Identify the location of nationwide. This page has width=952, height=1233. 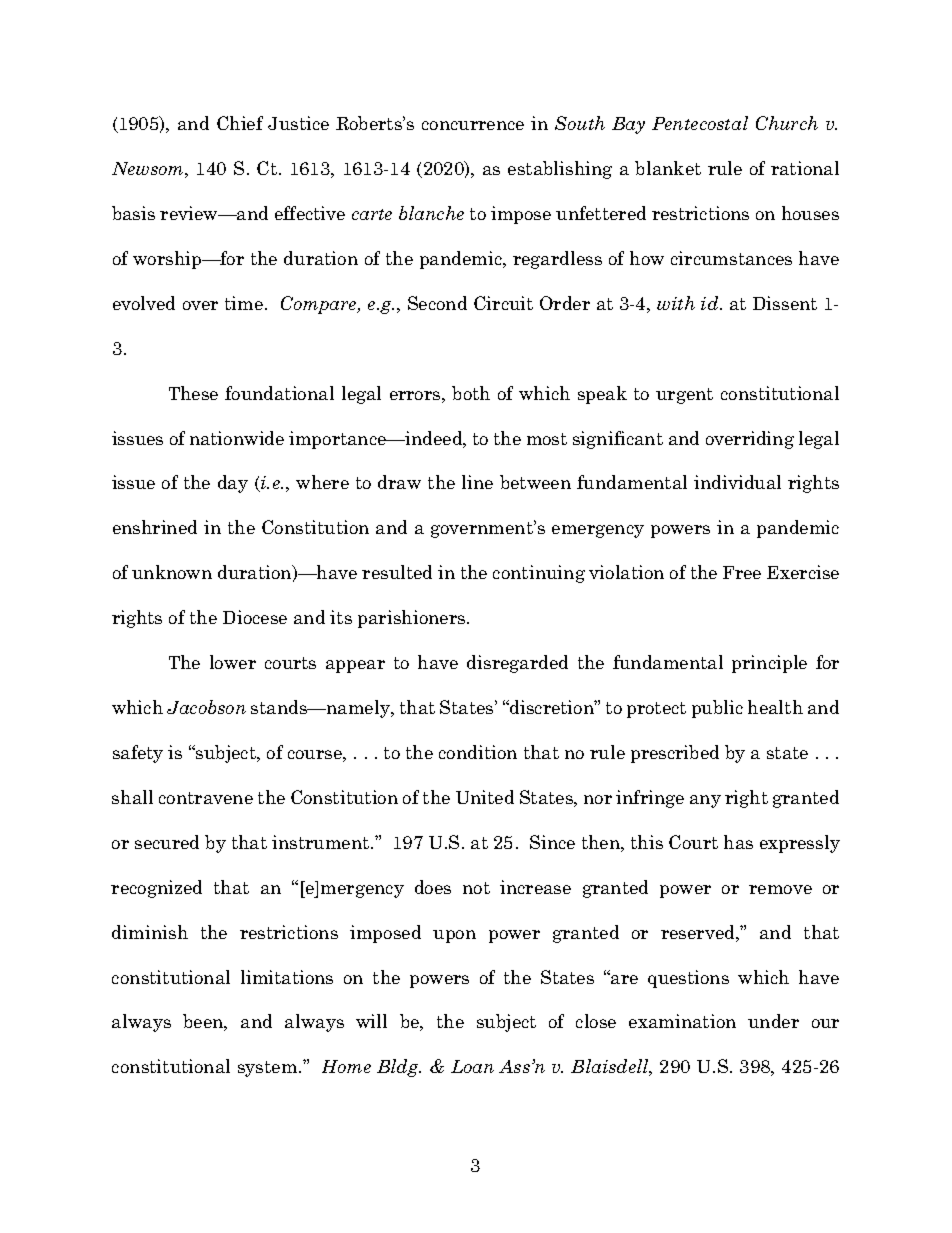
(237, 438).
